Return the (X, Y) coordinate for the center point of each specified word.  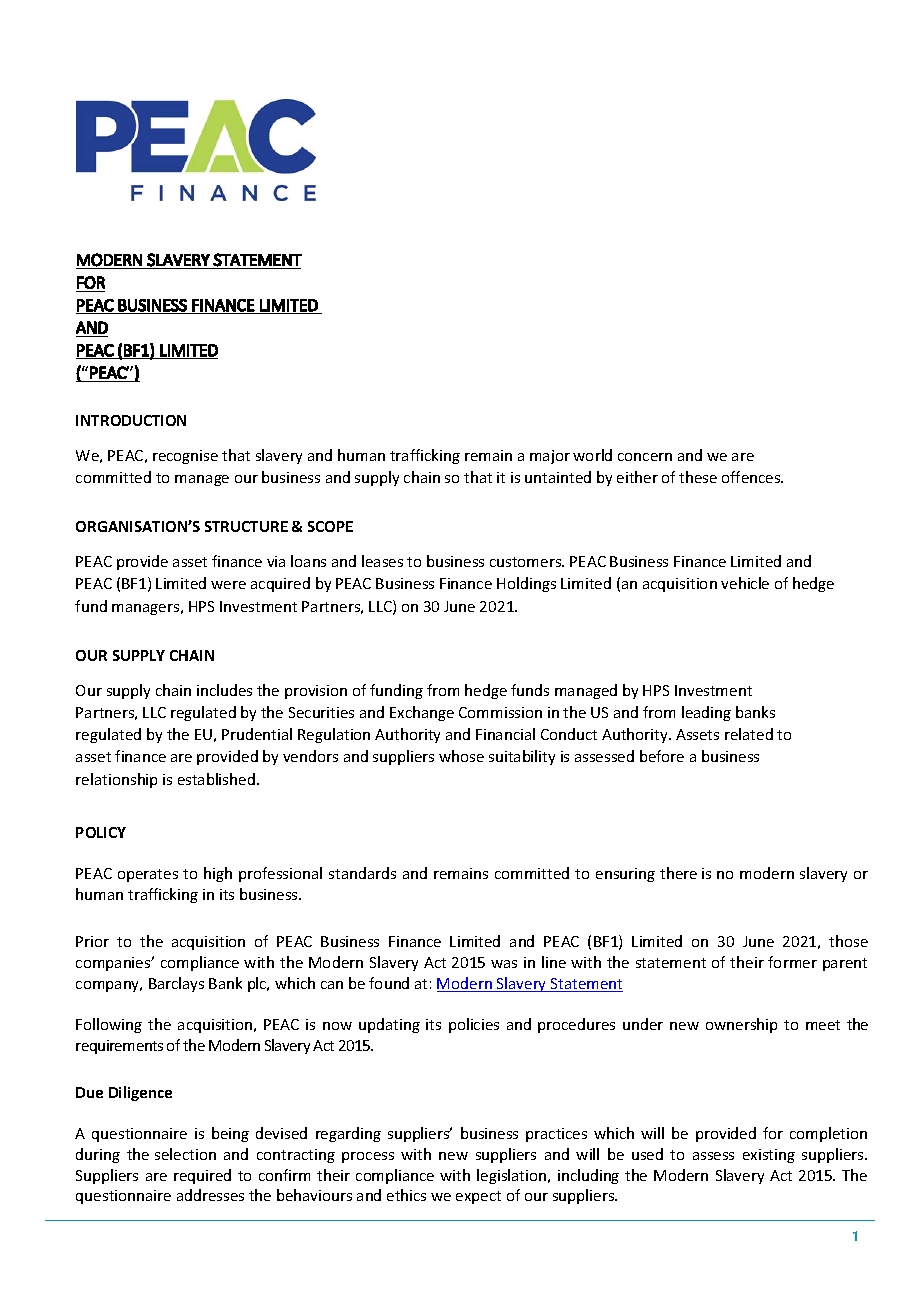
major (550, 457)
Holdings (526, 584)
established (216, 779)
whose (461, 756)
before (662, 756)
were (228, 585)
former (792, 962)
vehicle (745, 583)
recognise (185, 457)
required (202, 1176)
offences (752, 477)
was (504, 964)
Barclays (176, 984)
